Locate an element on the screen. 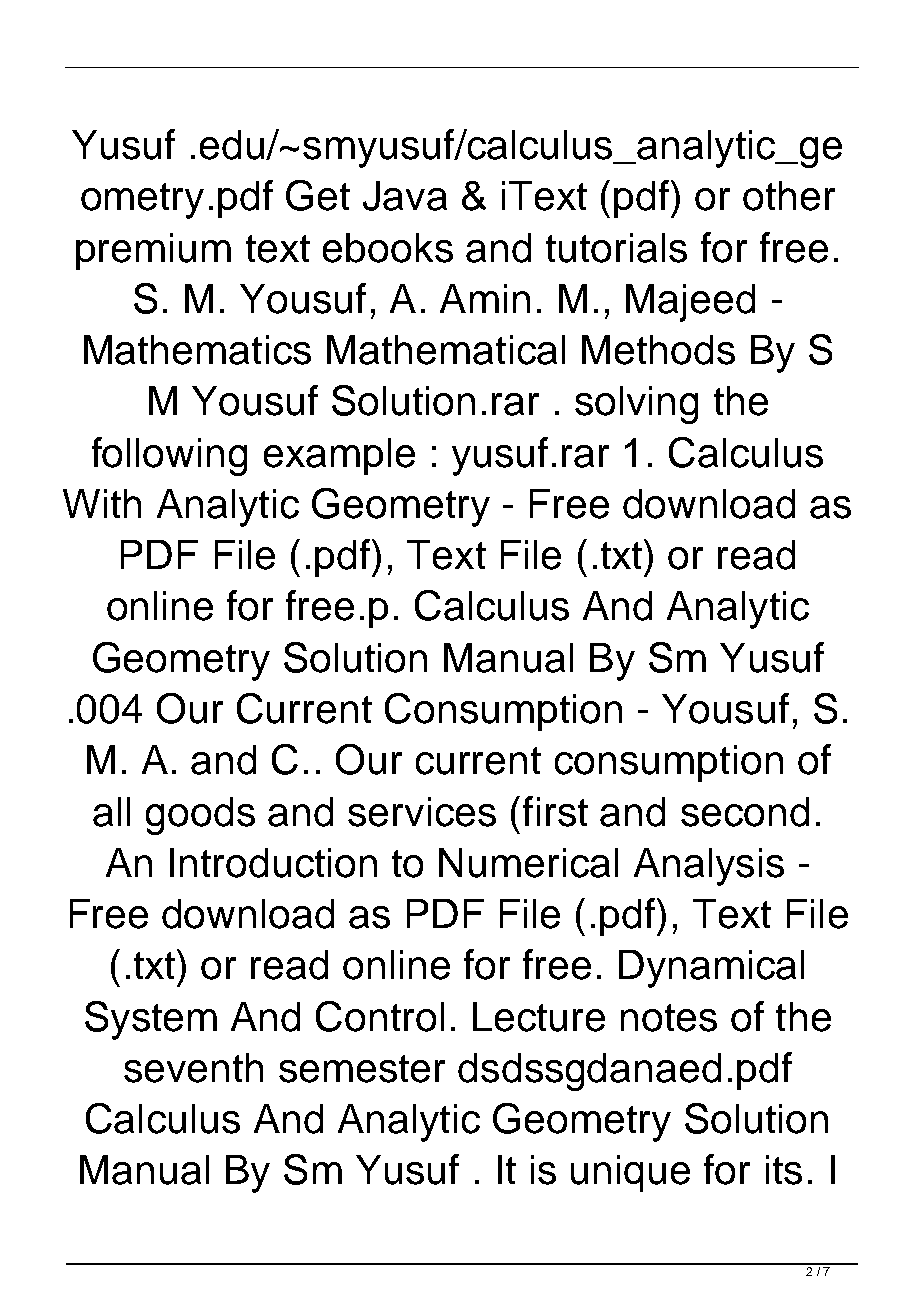  With is located at coordinates (102, 503).
